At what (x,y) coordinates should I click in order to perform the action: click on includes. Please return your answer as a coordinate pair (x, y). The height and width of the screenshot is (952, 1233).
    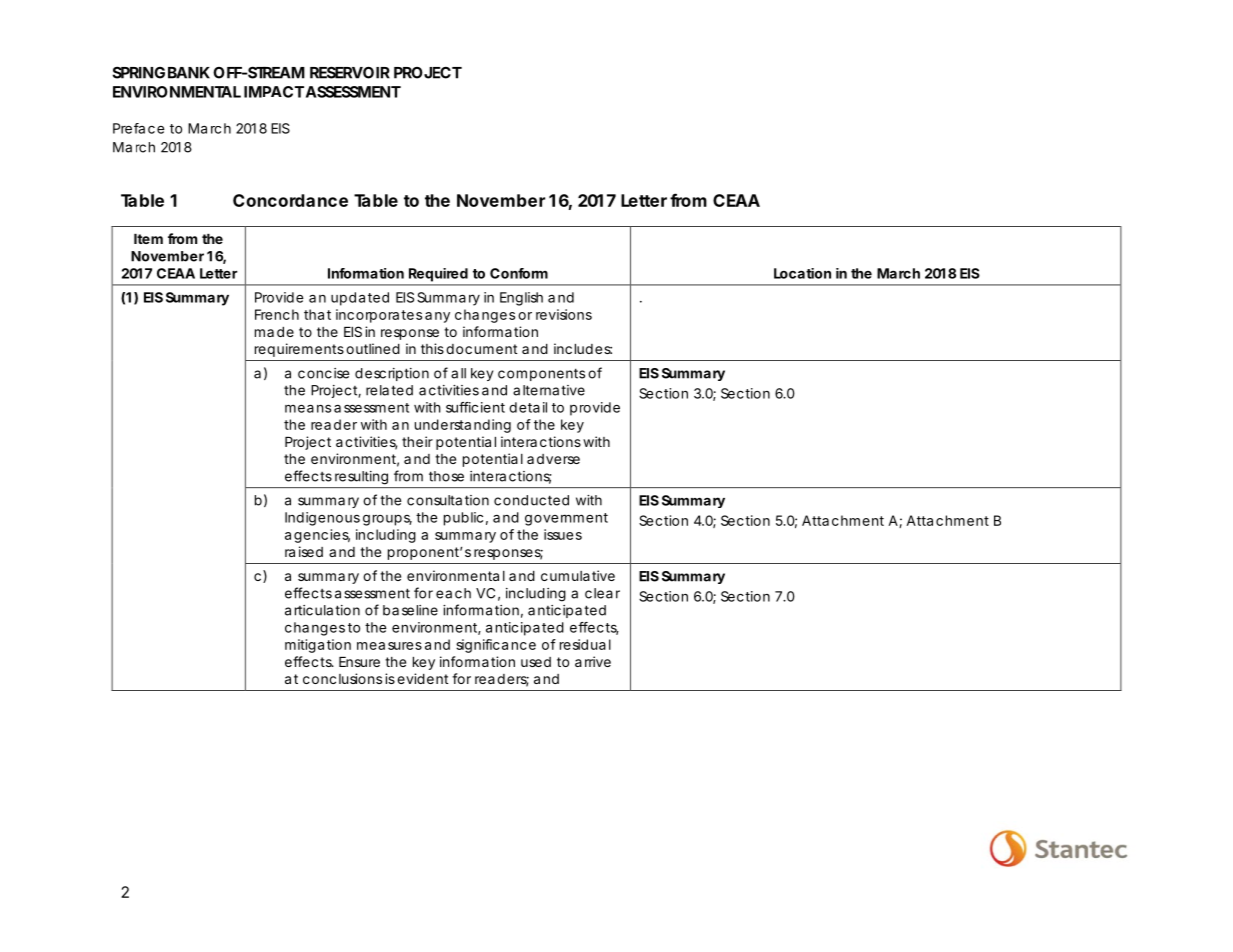
    Looking at the image, I should click on (583, 348).
